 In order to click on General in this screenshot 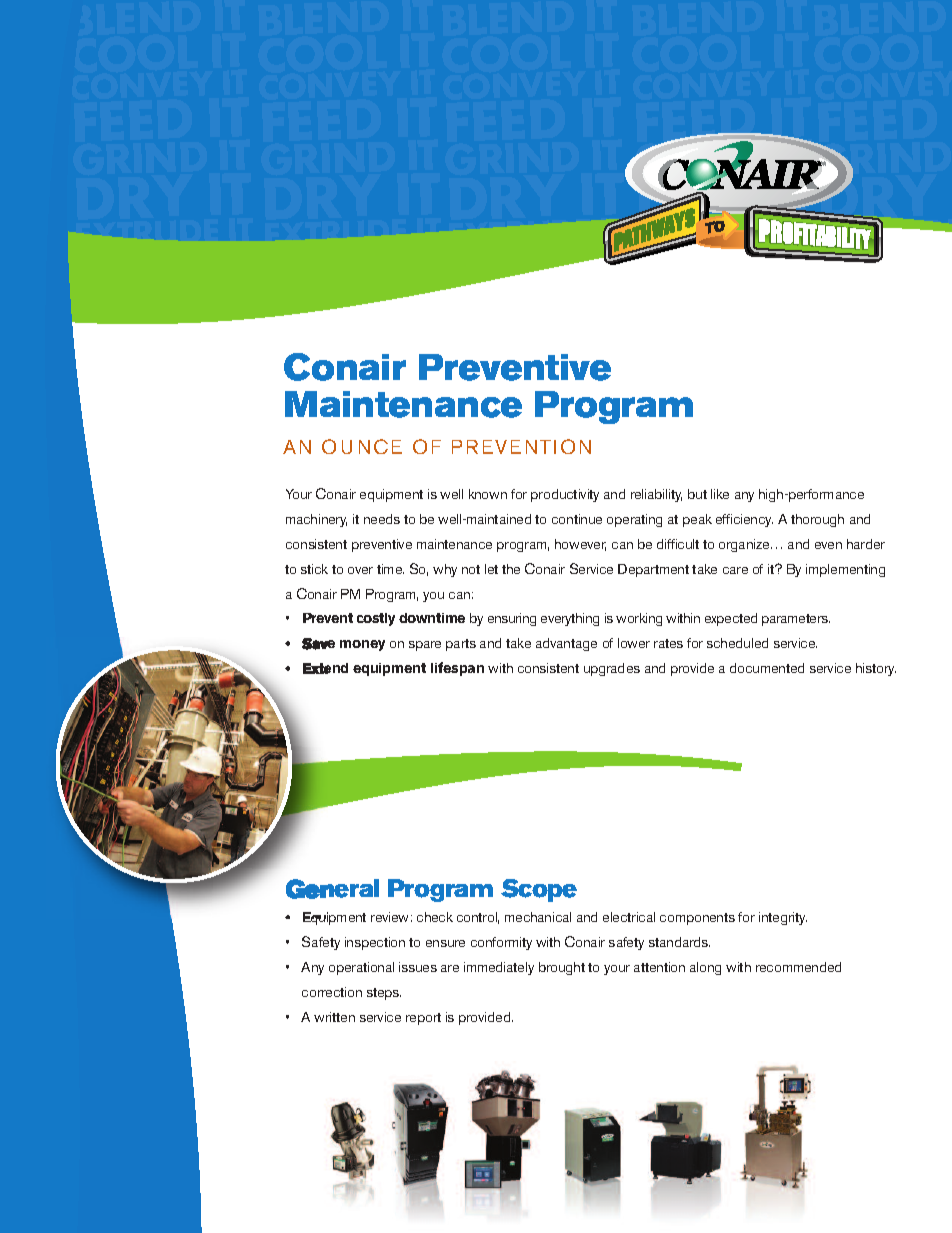, I will do `click(332, 889)`.
